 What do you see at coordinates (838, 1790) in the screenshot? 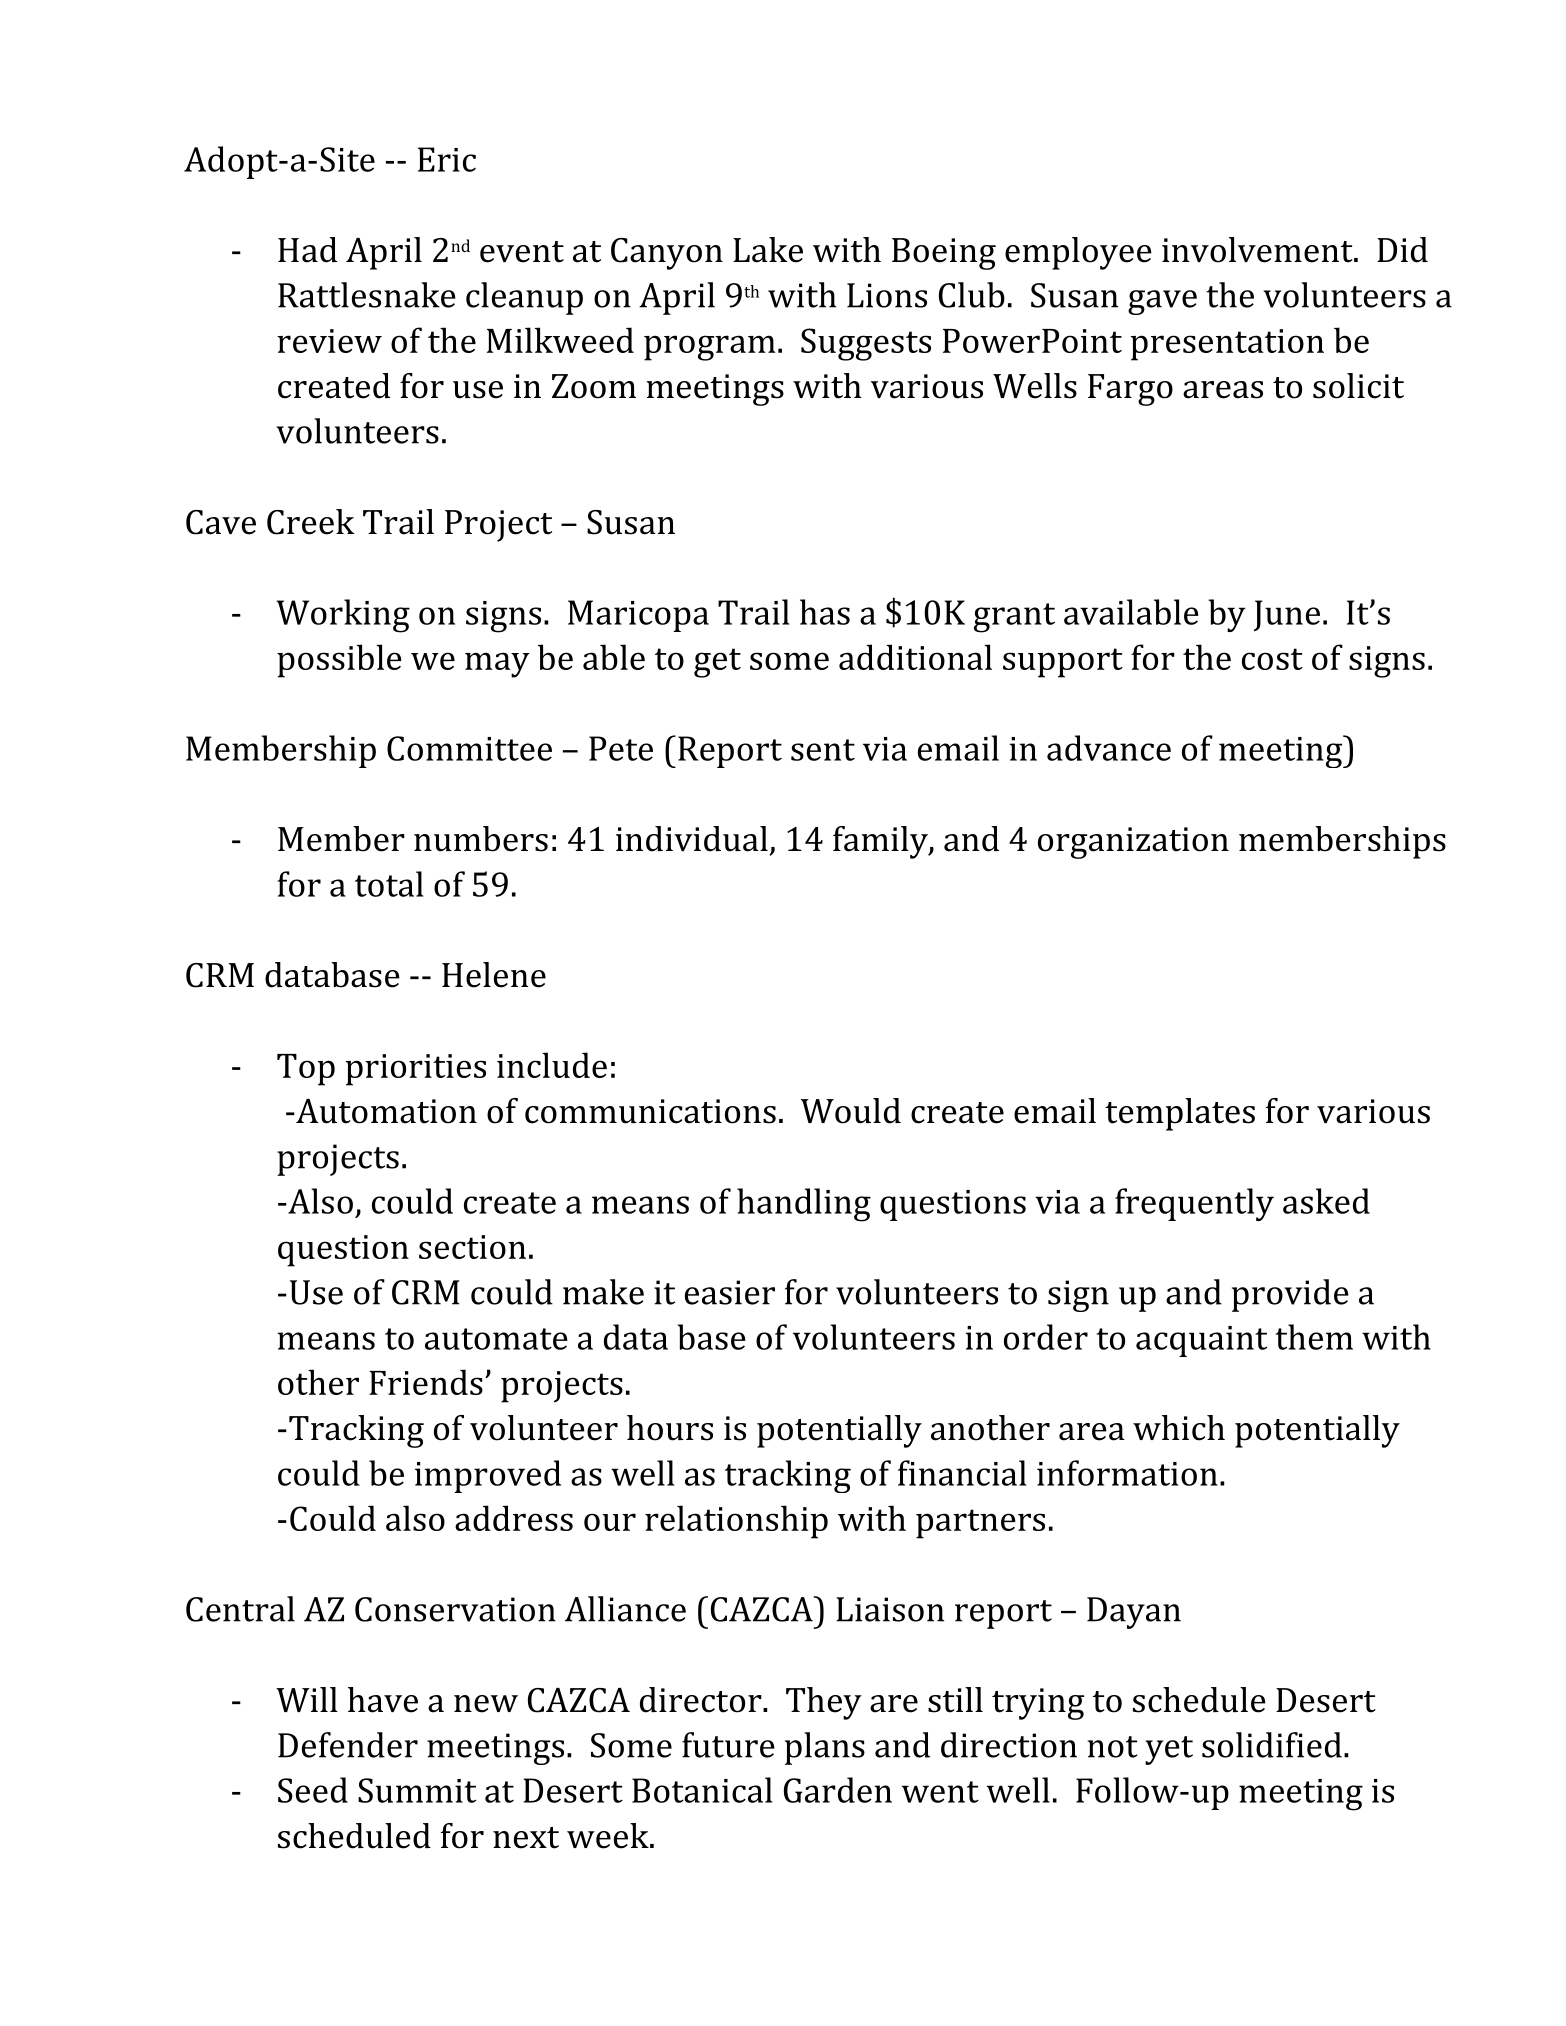
I see `Garden` at bounding box center [838, 1790].
